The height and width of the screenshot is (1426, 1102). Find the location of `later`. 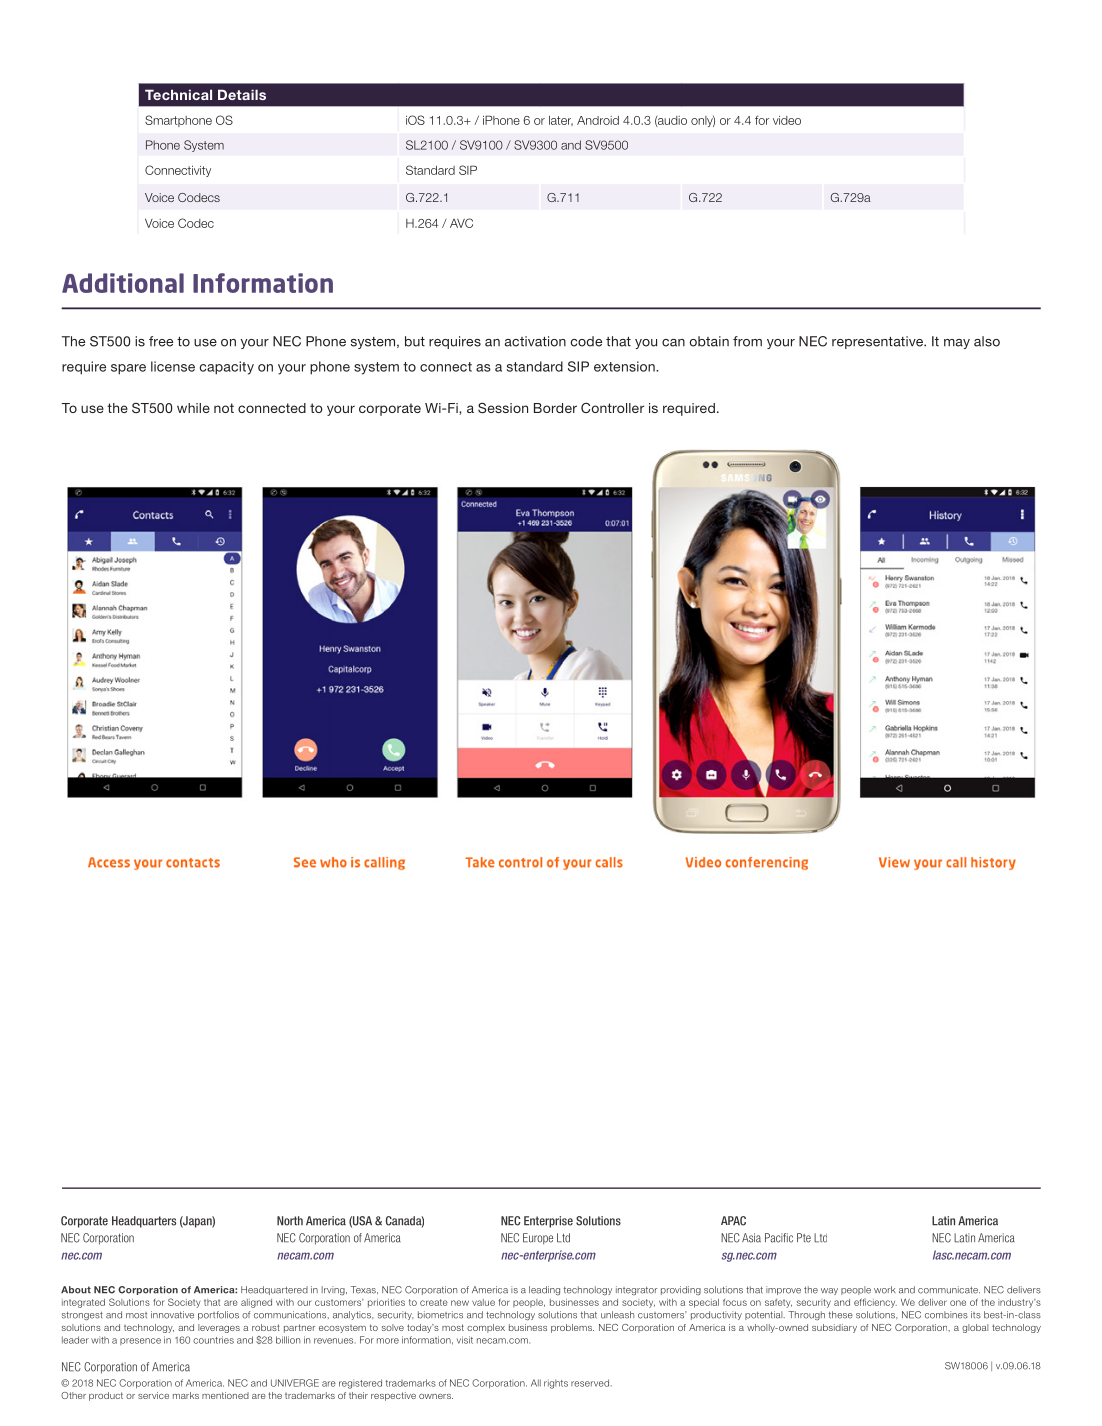

later is located at coordinates (561, 121).
